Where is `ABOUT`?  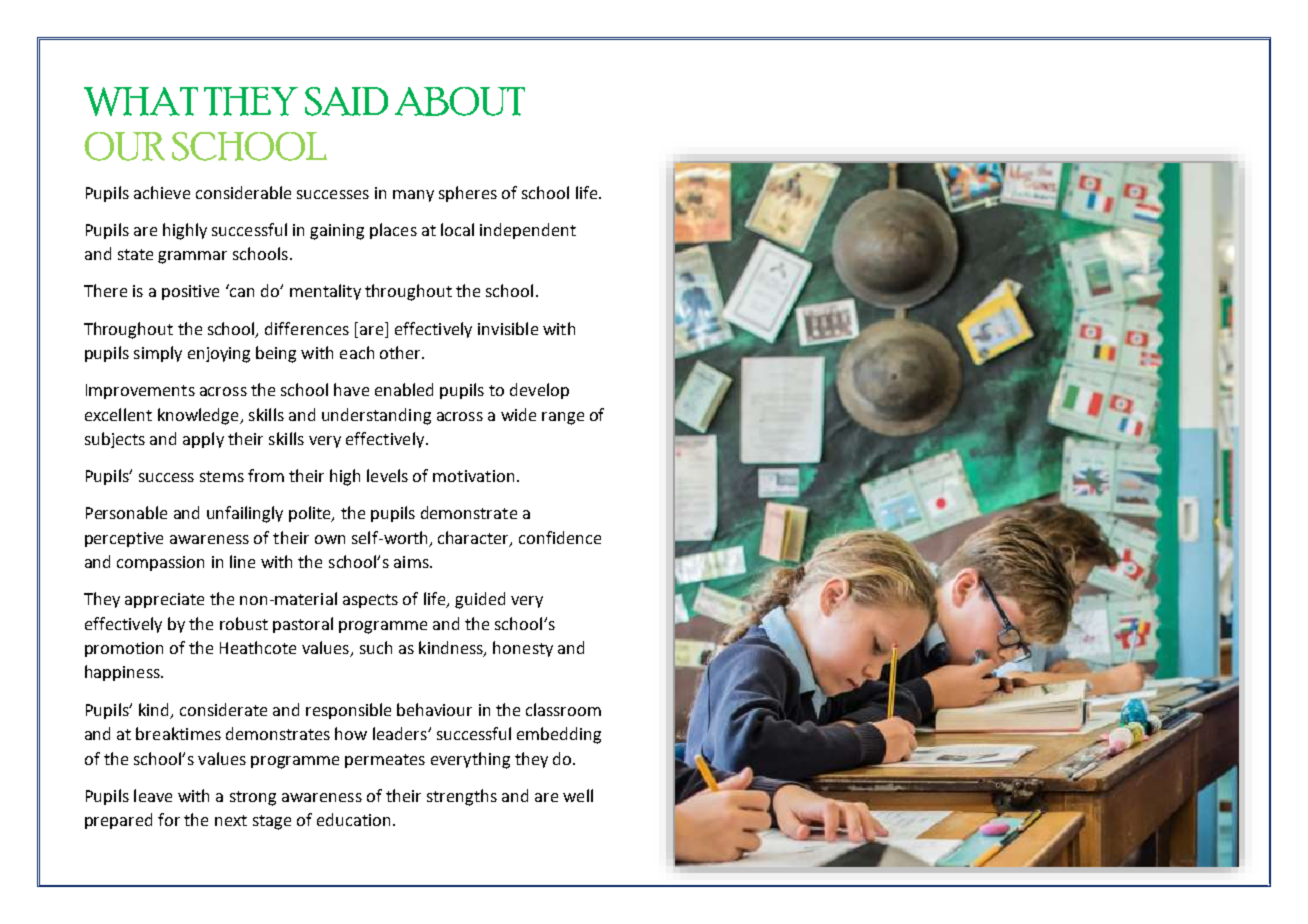 ABOUT is located at coordinates (460, 101).
